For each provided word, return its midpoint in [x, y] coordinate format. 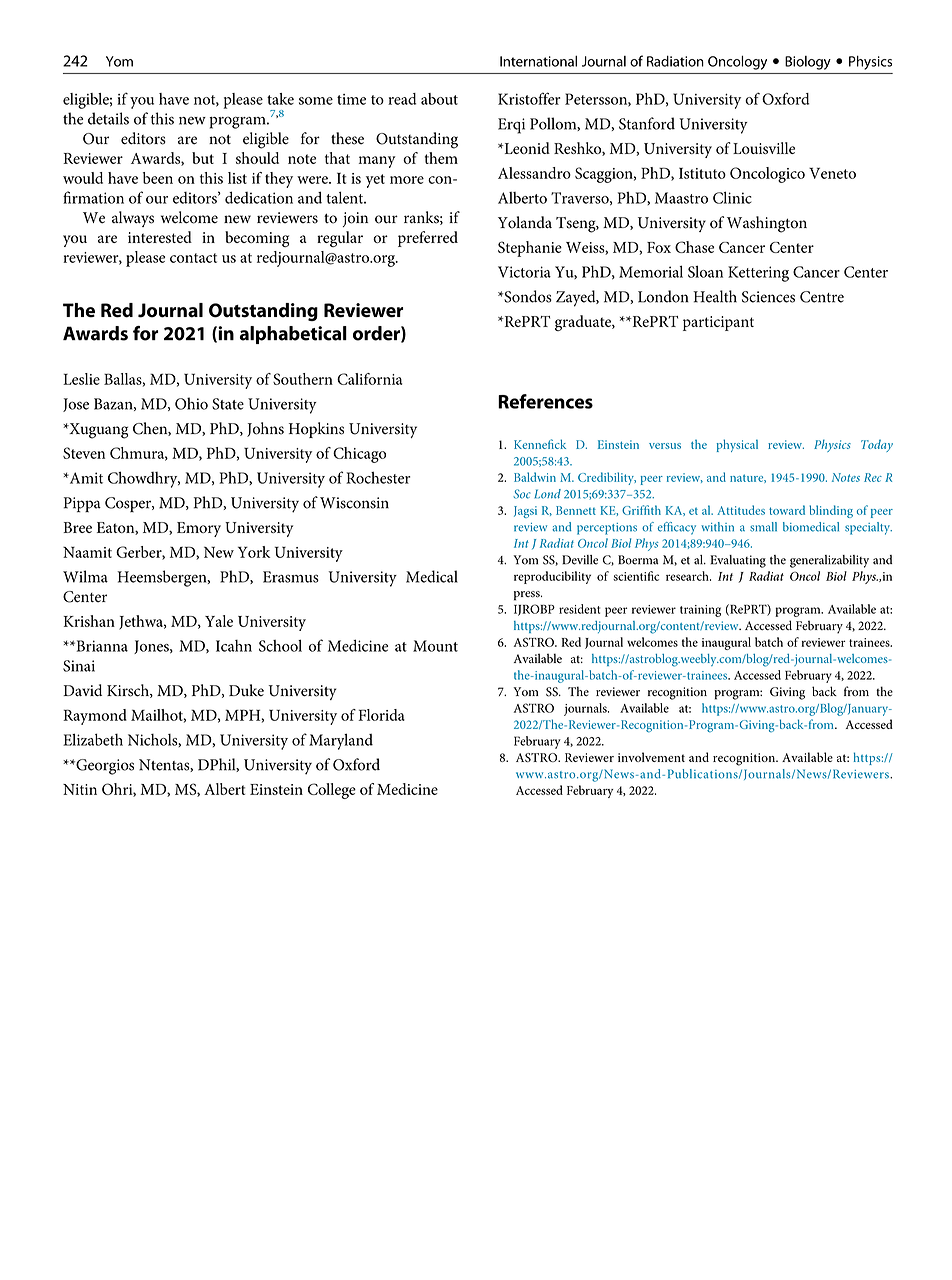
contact [193, 258]
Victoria [524, 272]
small [763, 527]
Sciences [768, 297]
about [439, 99]
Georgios [104, 767]
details [108, 118]
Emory [199, 529]
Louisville [764, 148]
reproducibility [552, 577]
